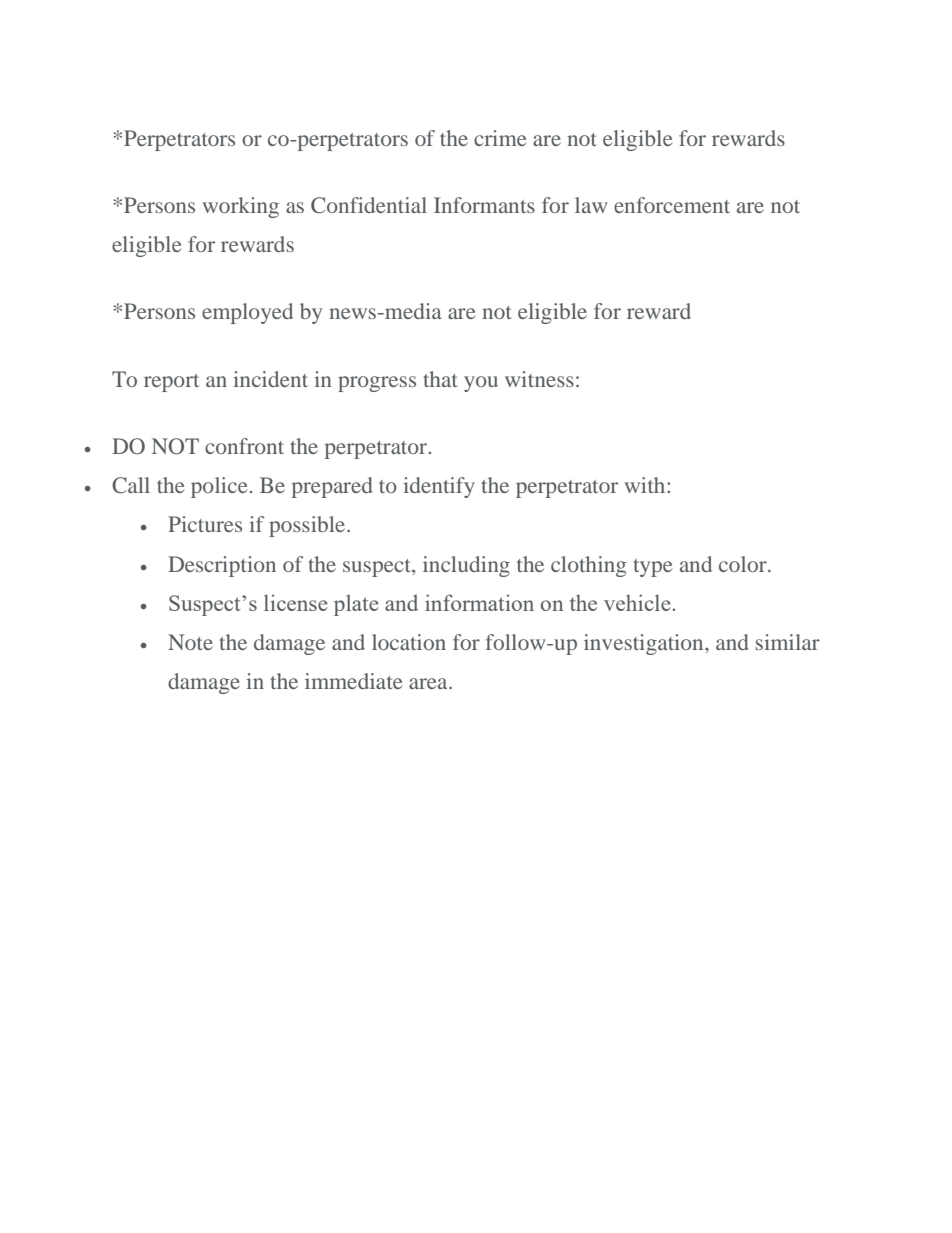 Image resolution: width=952 pixels, height=1233 pixels. I want to click on Note, so click(190, 642).
